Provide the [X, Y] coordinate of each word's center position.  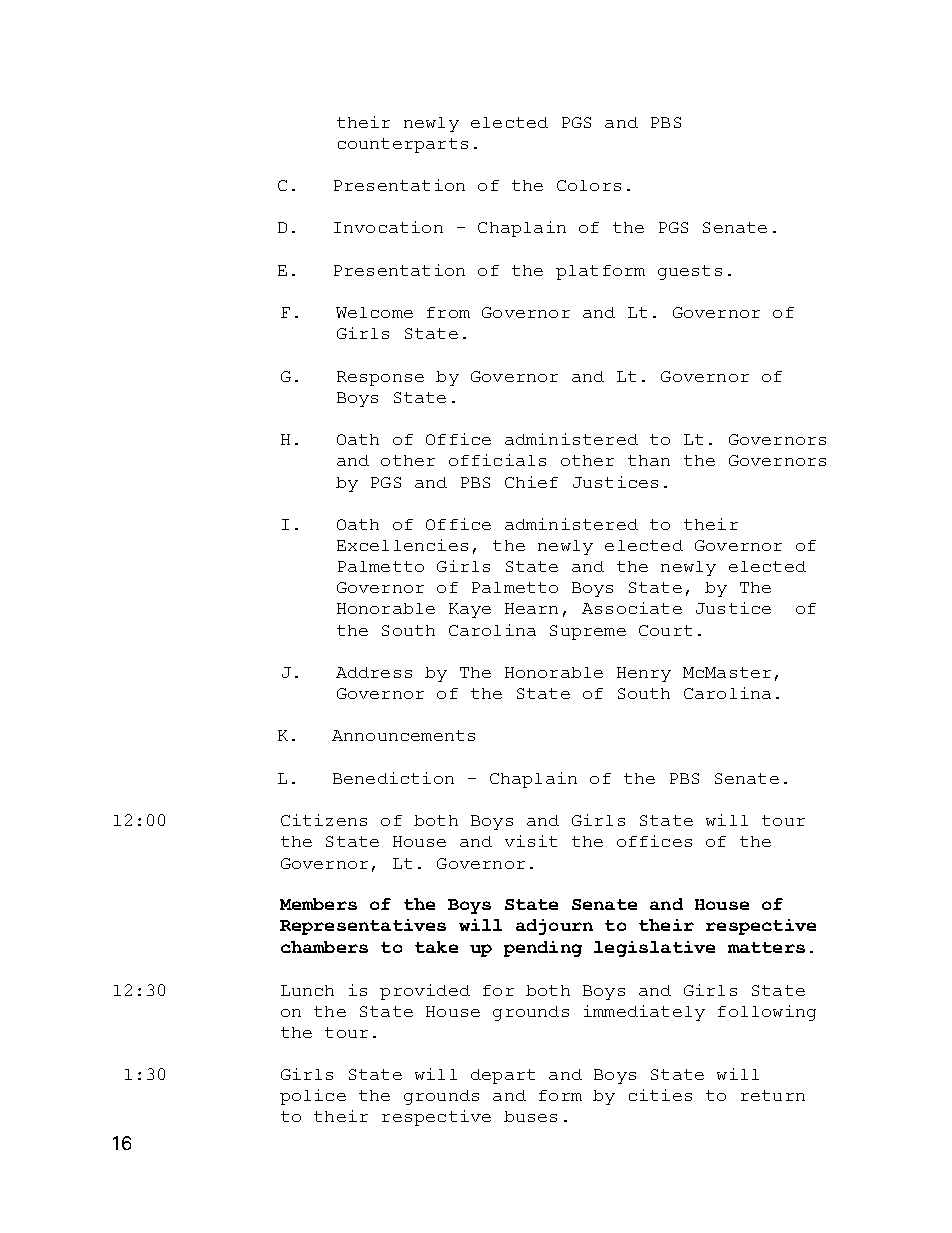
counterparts [403, 145]
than [649, 460]
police [313, 1097]
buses [530, 1116]
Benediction [393, 778]
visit [531, 841]
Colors [589, 185]
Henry [644, 674]
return [773, 1095]
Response [380, 378]
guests [690, 272]
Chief [531, 482]
